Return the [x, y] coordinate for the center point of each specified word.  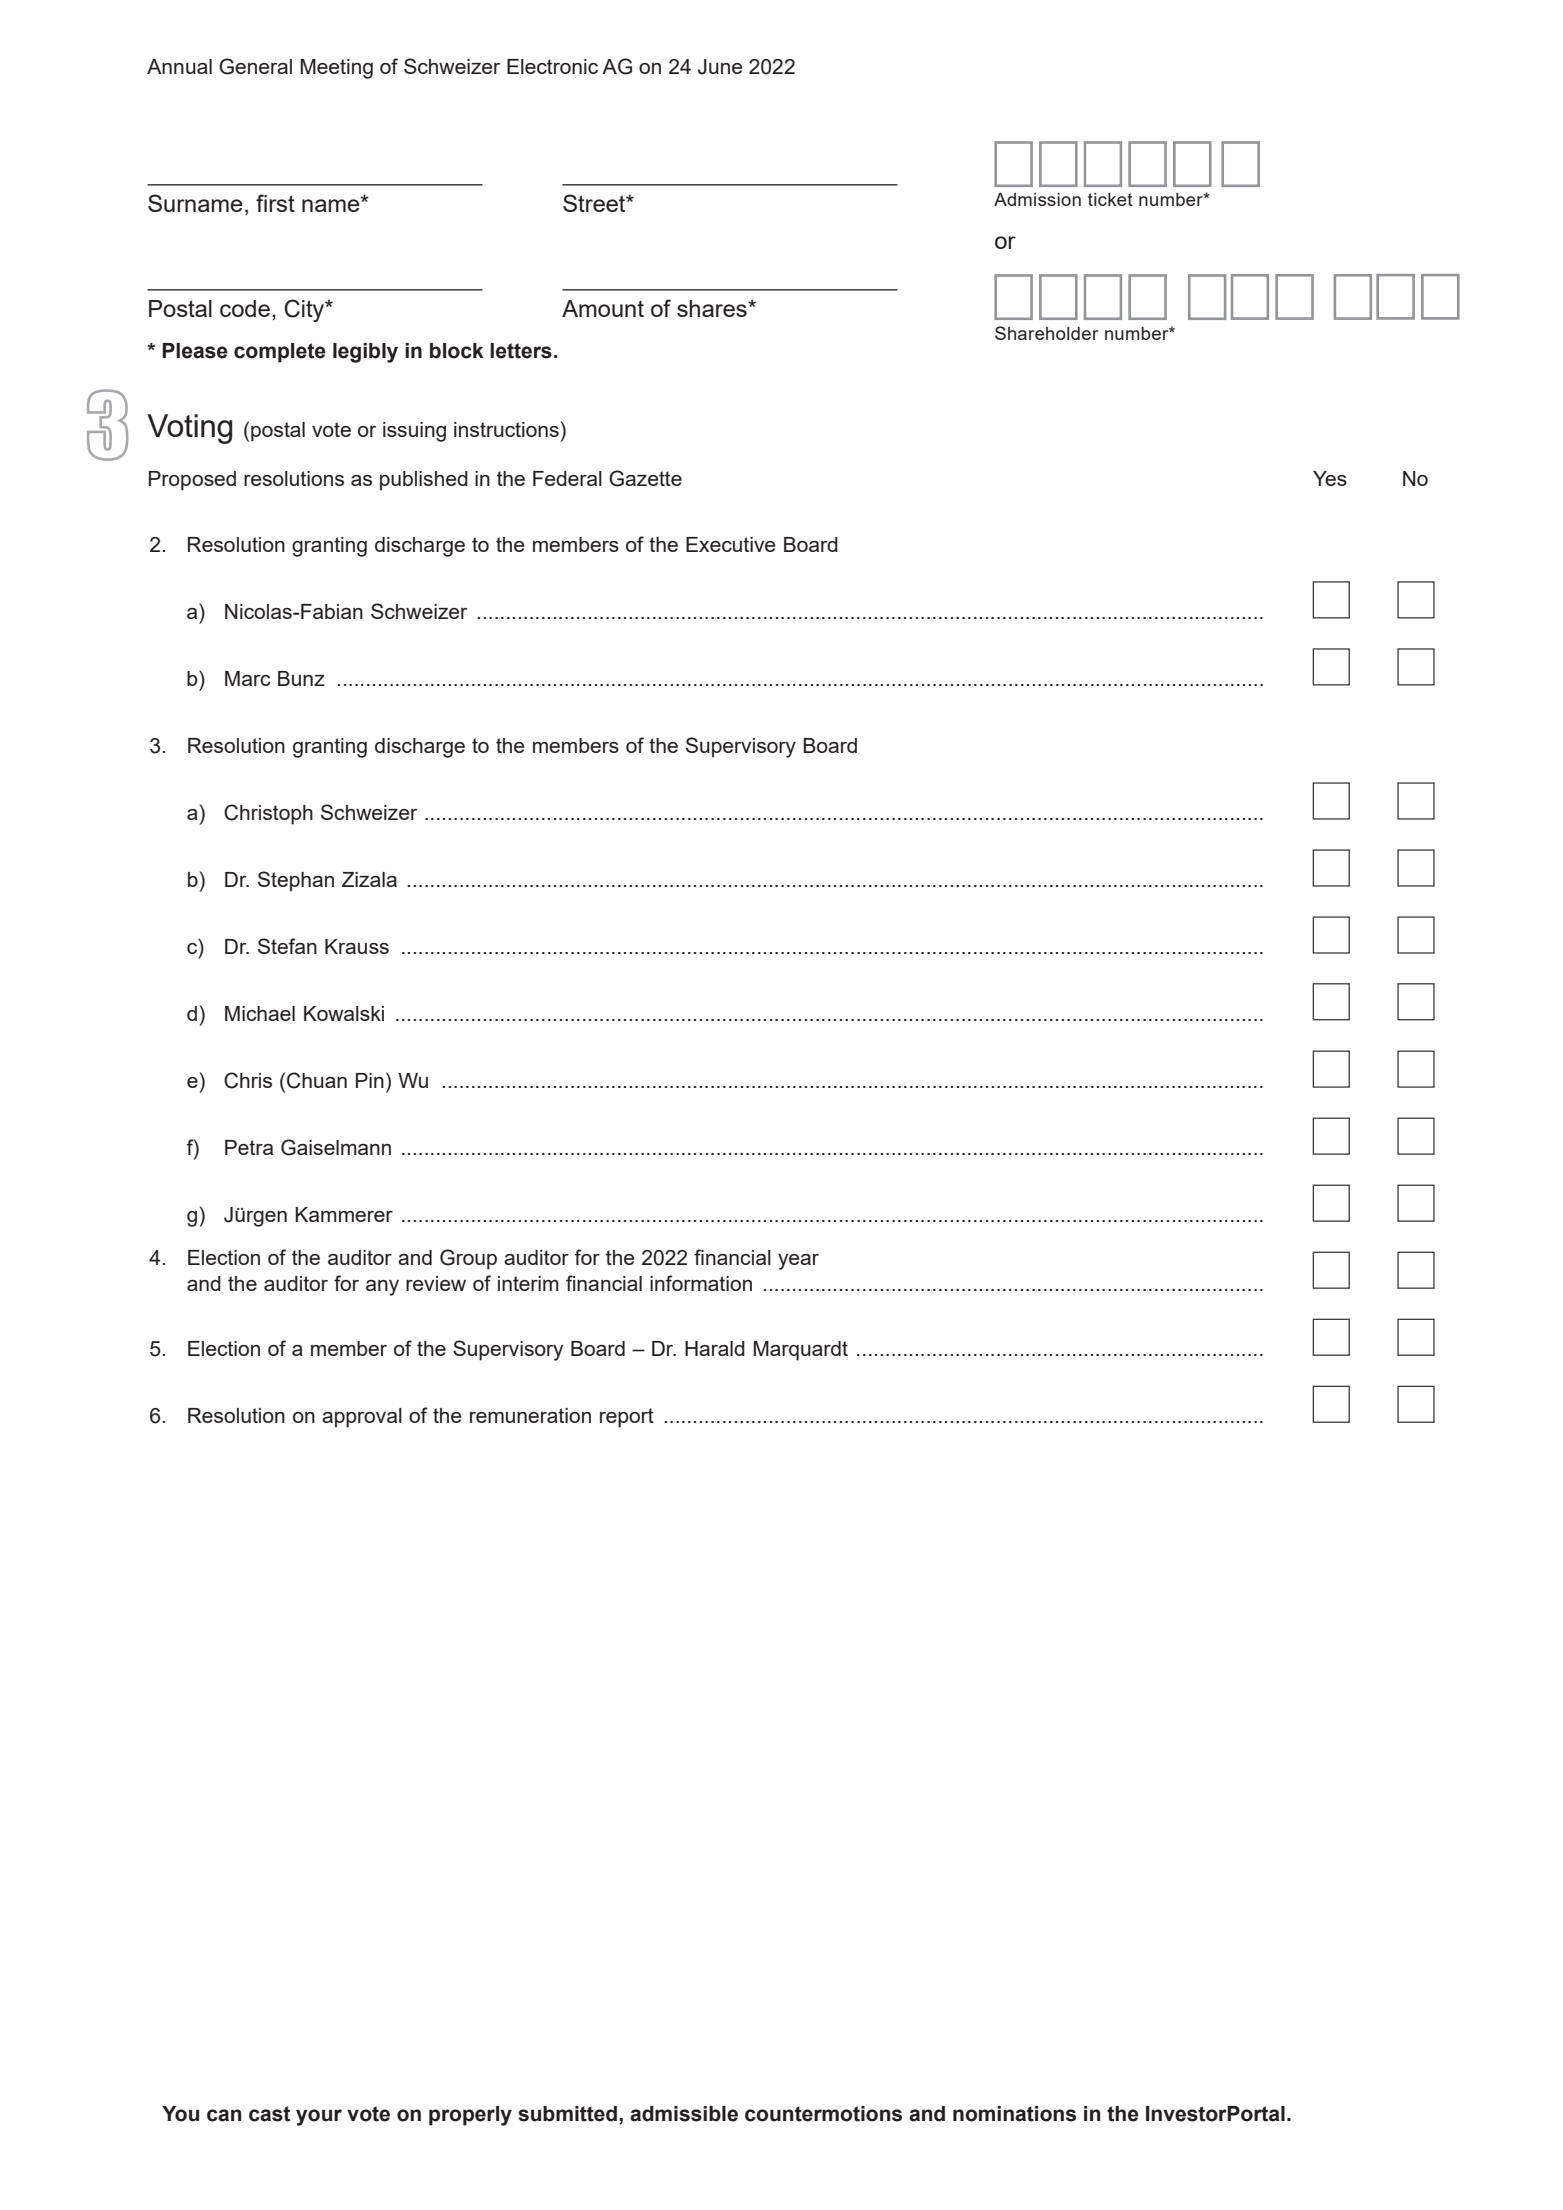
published [424, 481]
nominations [1014, 2114]
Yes [1330, 478]
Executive [731, 544]
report [627, 1418]
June [720, 67]
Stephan [296, 881]
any [382, 1288]
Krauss [357, 946]
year [798, 1262]
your [319, 2117]
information [701, 1283]
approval [362, 1418]
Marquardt [800, 1351]
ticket [1110, 199]
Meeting [336, 69]
